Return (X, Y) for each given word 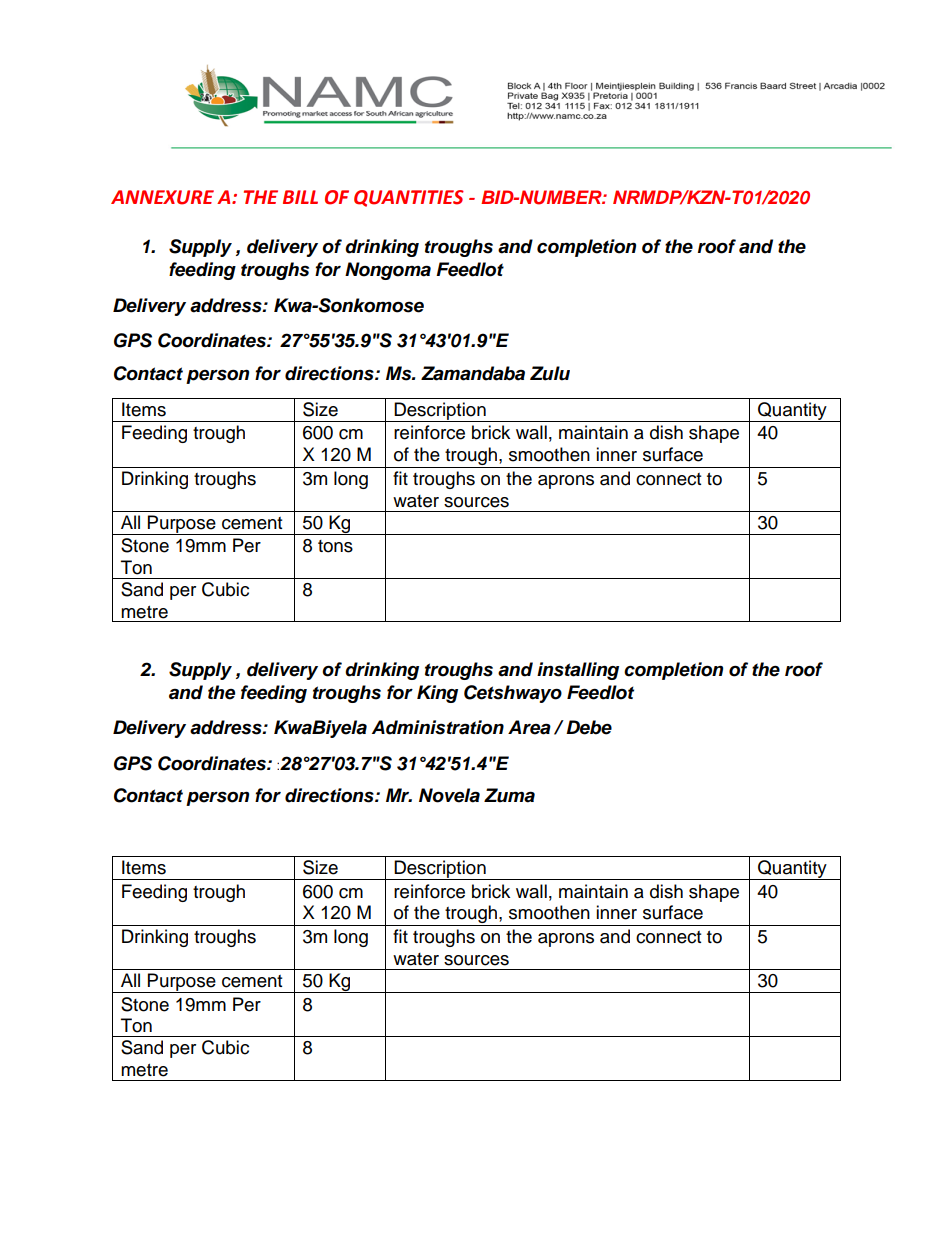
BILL (300, 197)
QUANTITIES (409, 198)
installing (578, 671)
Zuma (509, 795)
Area (529, 727)
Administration (438, 727)
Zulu (550, 373)
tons (335, 546)
